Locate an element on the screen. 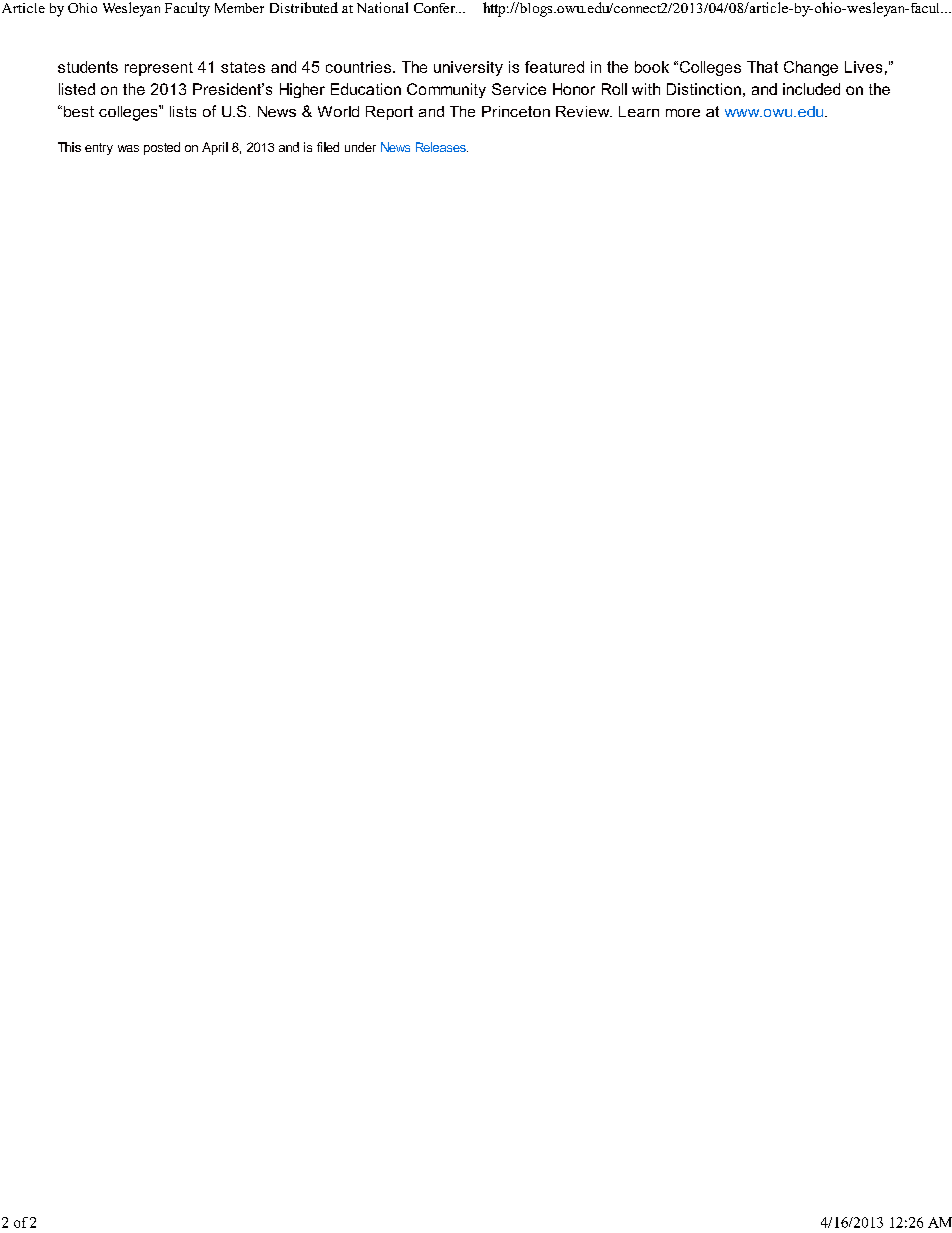 This screenshot has width=952, height=1233. Releases is located at coordinates (442, 147).
